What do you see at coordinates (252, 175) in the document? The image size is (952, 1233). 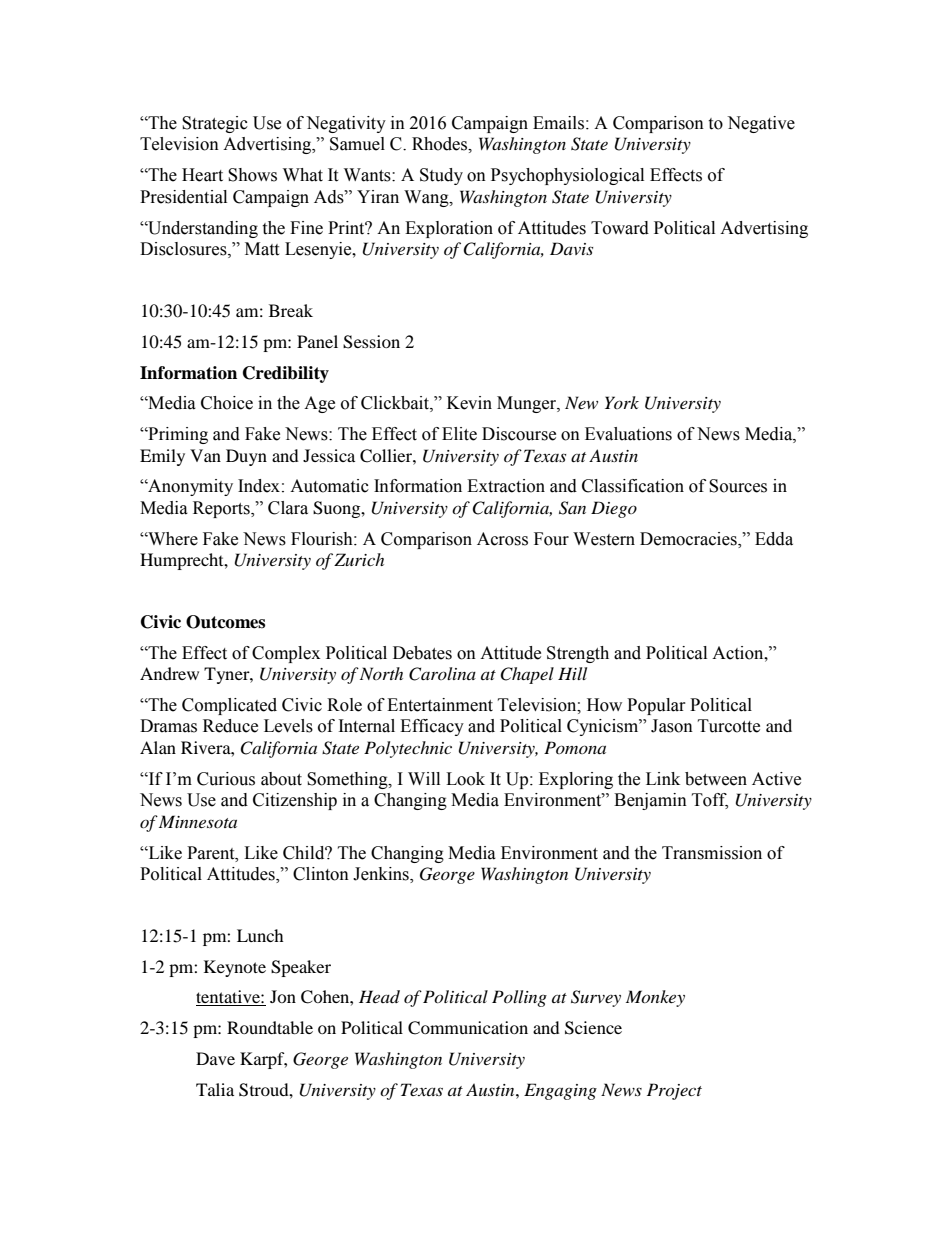 I see `Shows` at bounding box center [252, 175].
